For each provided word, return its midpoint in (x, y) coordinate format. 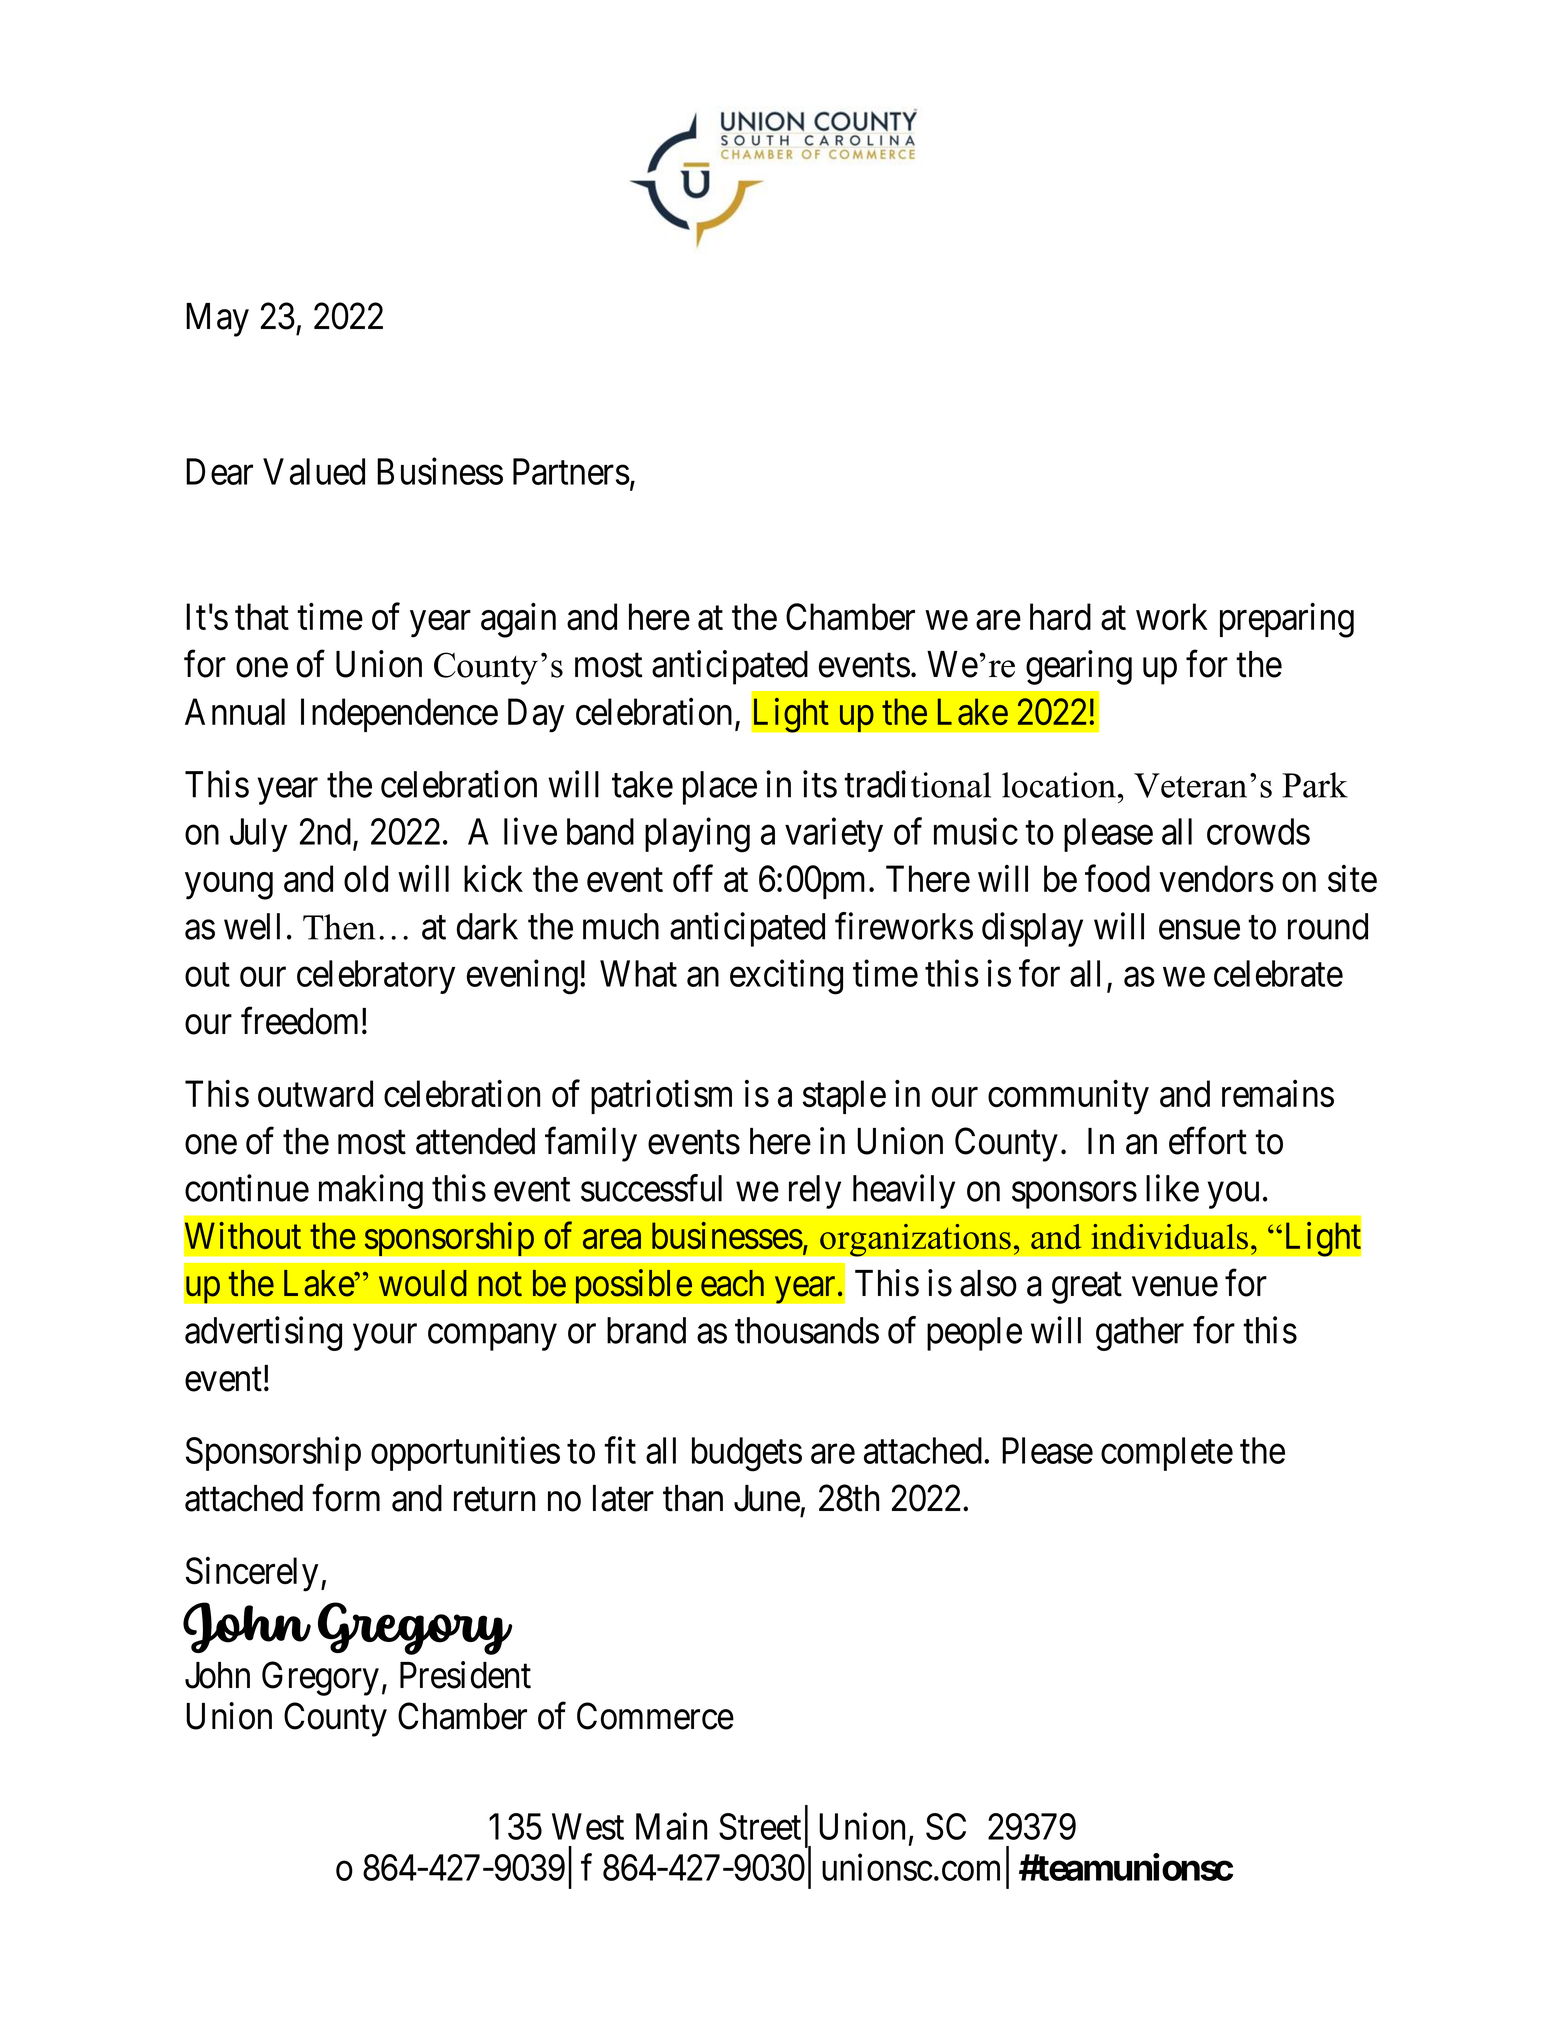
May (217, 320)
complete (1167, 1454)
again (518, 620)
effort (1208, 1141)
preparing (1287, 620)
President (465, 1675)
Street (760, 1826)
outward (315, 1094)
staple (844, 1097)
